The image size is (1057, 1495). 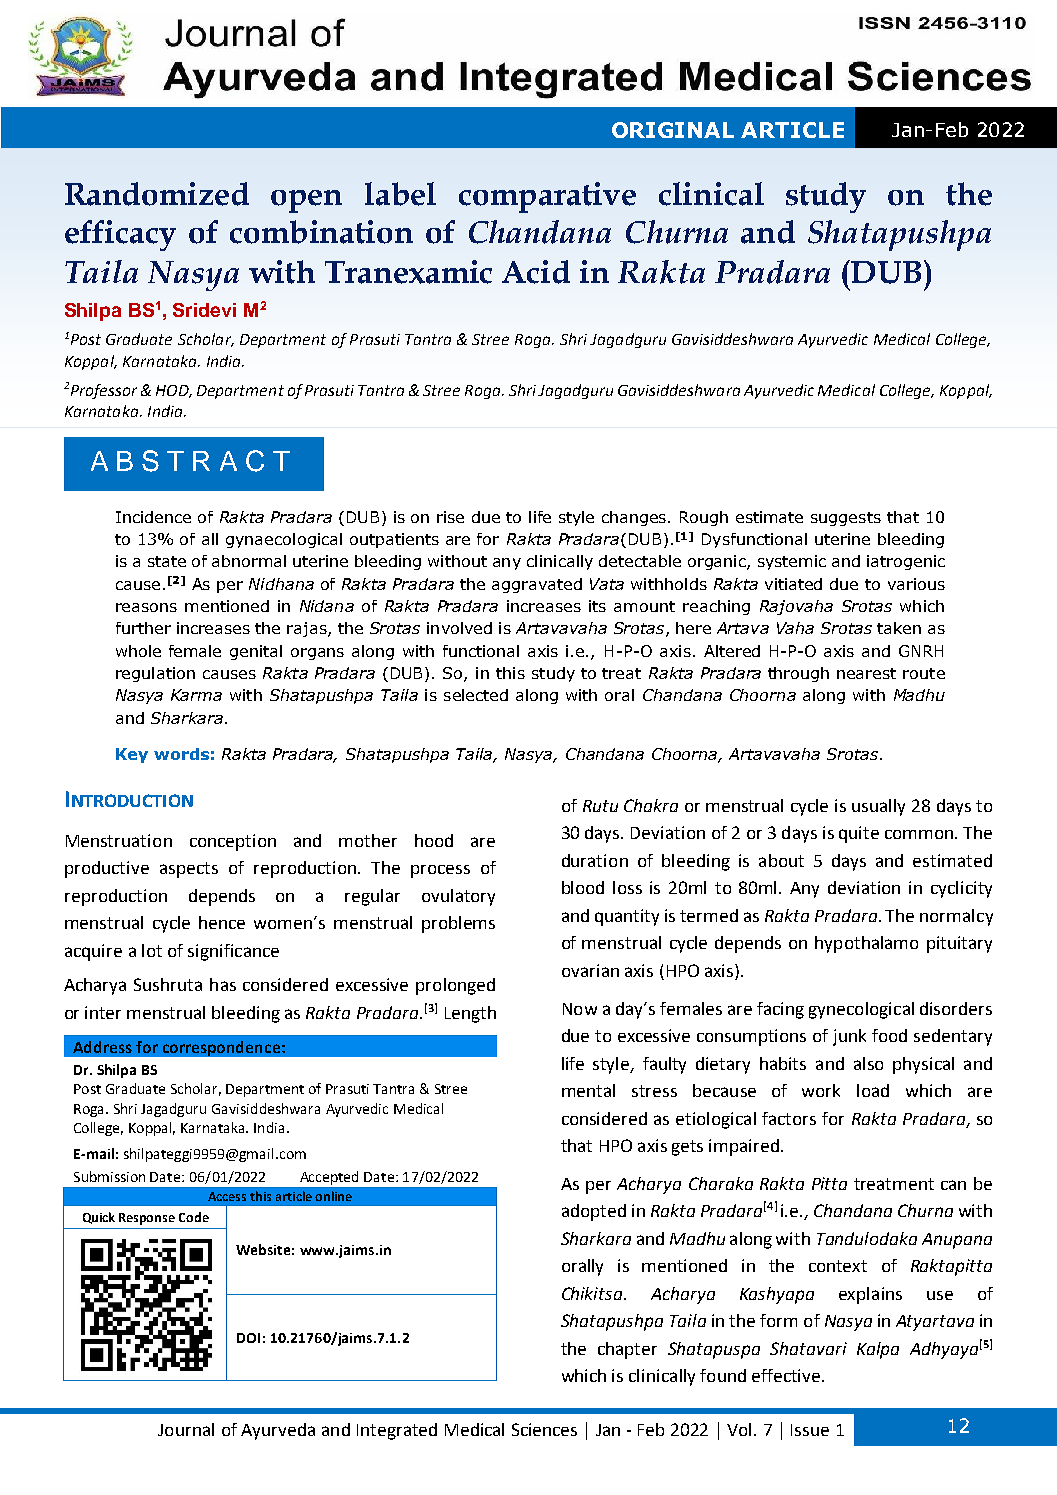 I want to click on suggests, so click(x=846, y=519).
